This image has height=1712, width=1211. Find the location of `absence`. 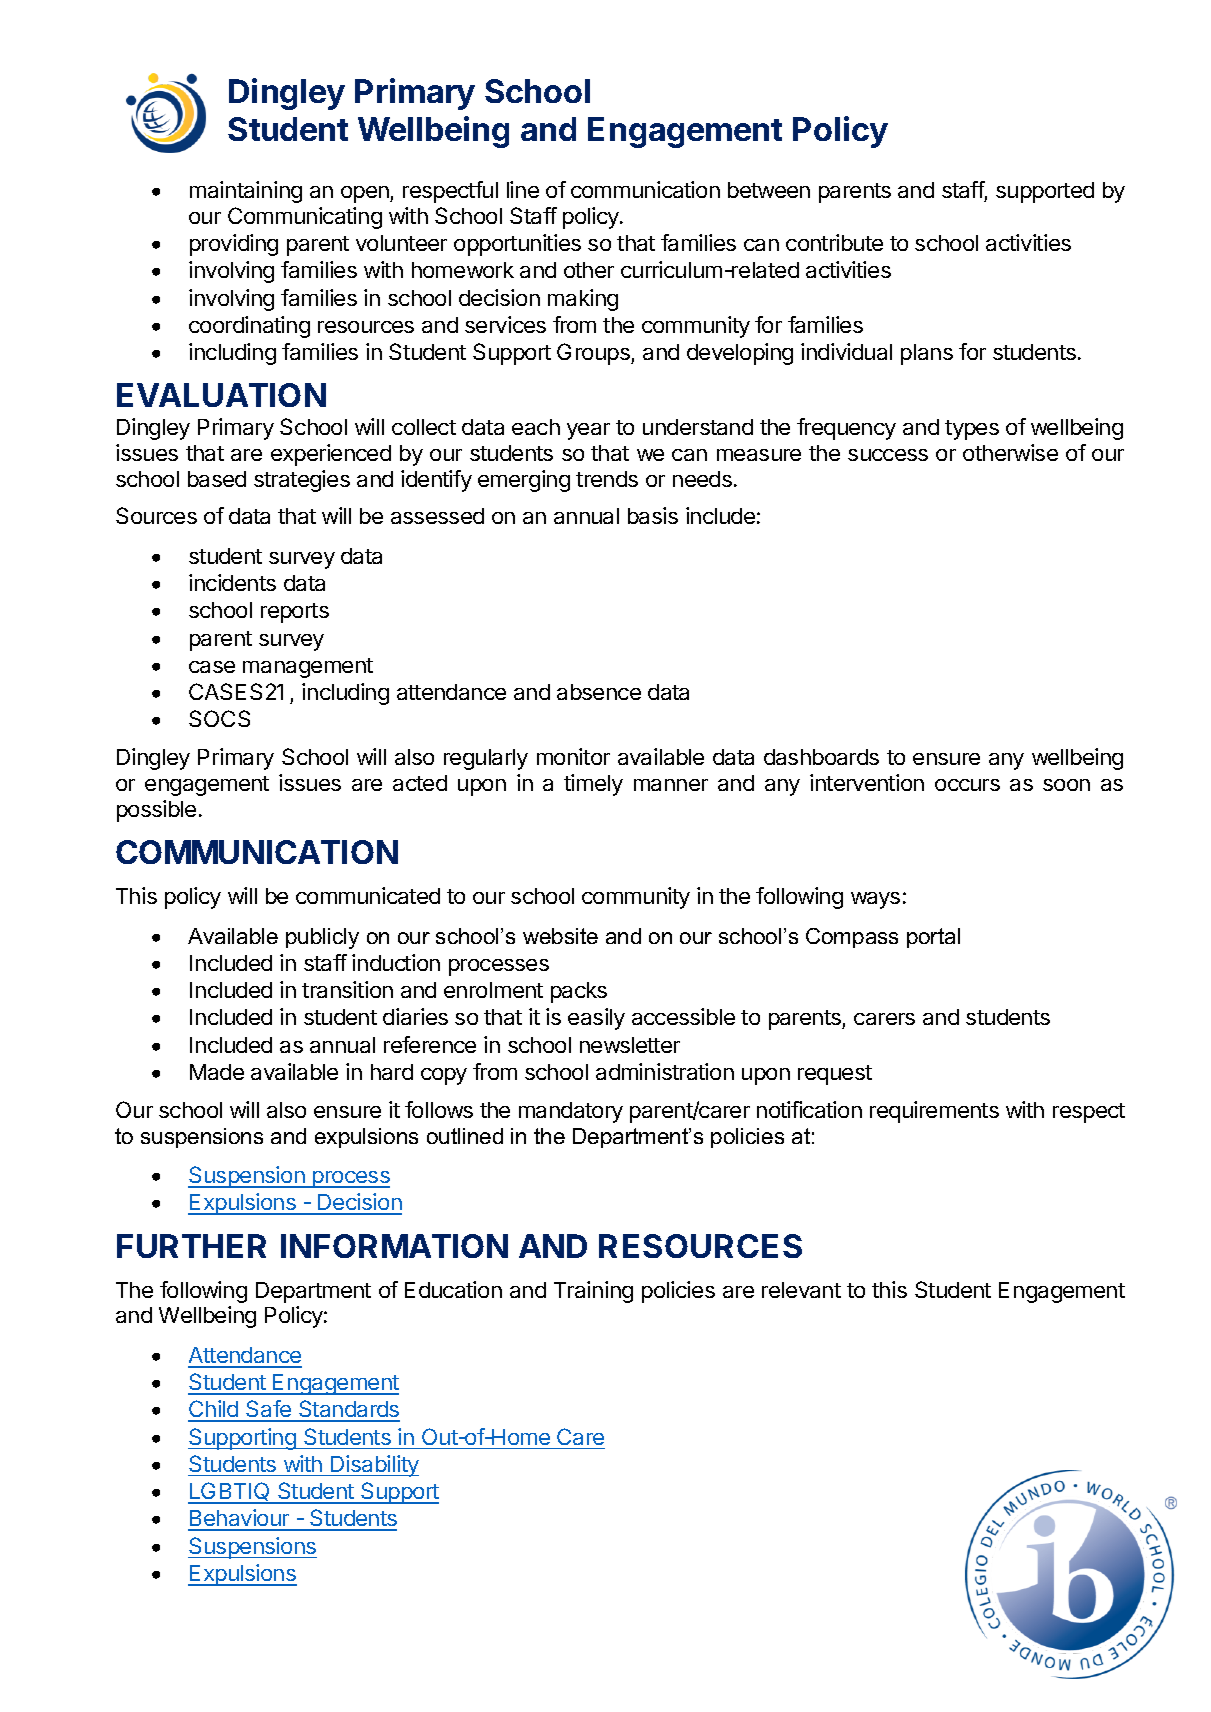

absence is located at coordinates (599, 692).
